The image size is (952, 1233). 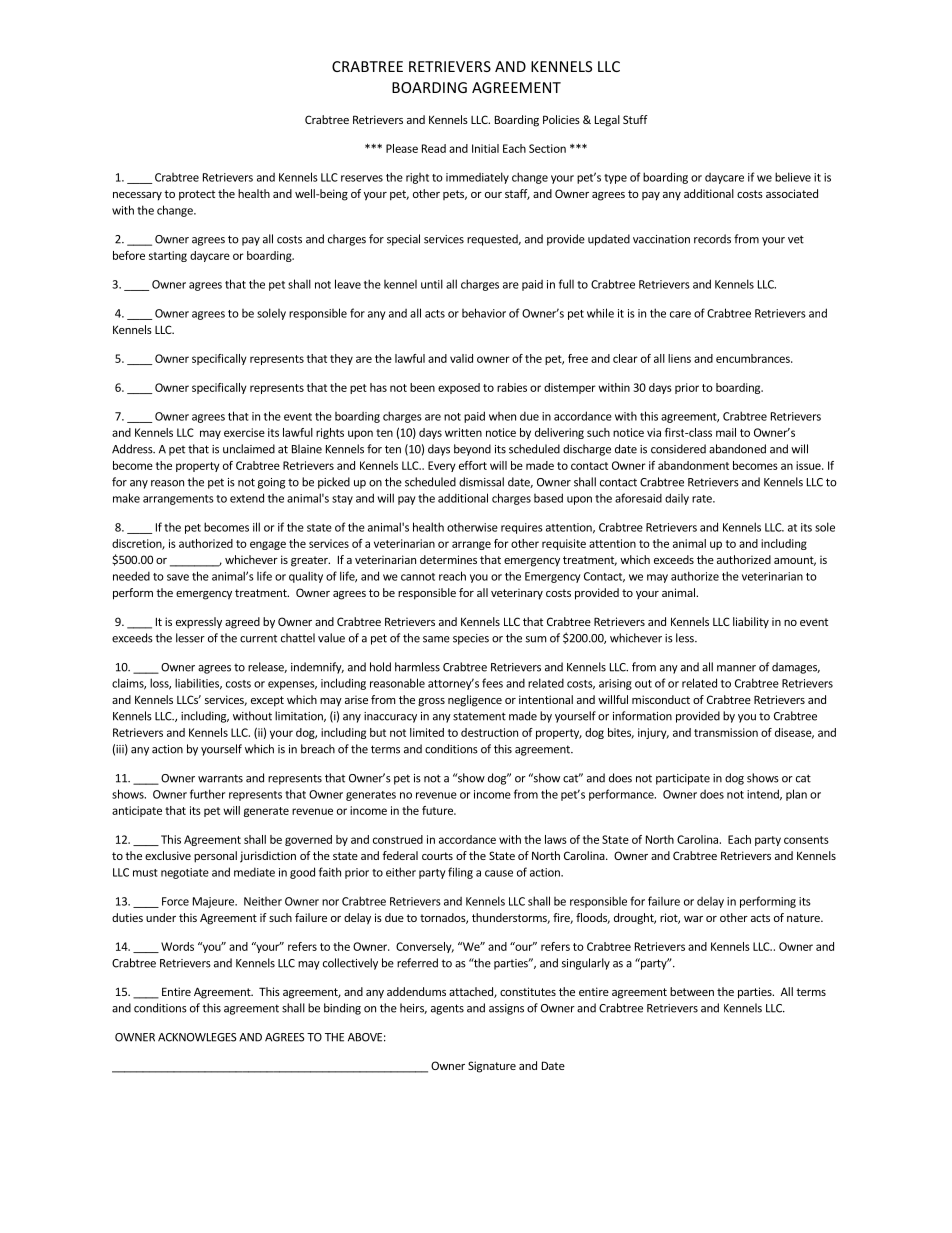 I want to click on protect, so click(x=197, y=195).
